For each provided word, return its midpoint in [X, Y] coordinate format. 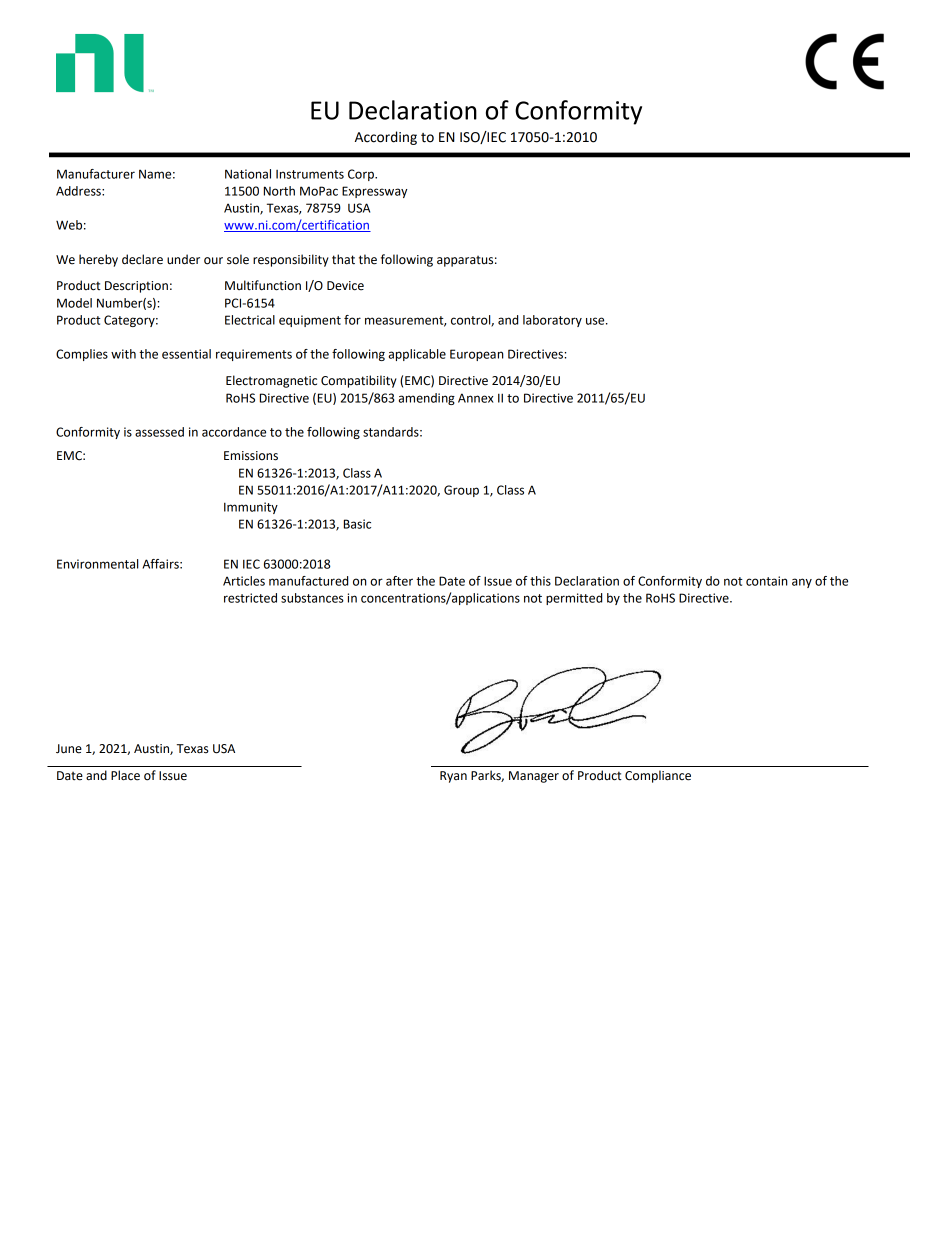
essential [186, 354]
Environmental [97, 564]
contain [767, 581]
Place [125, 775]
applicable [417, 355]
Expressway [374, 192]
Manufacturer [96, 174]
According [386, 138]
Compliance [658, 776]
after [399, 581]
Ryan [453, 777]
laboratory [552, 321]
